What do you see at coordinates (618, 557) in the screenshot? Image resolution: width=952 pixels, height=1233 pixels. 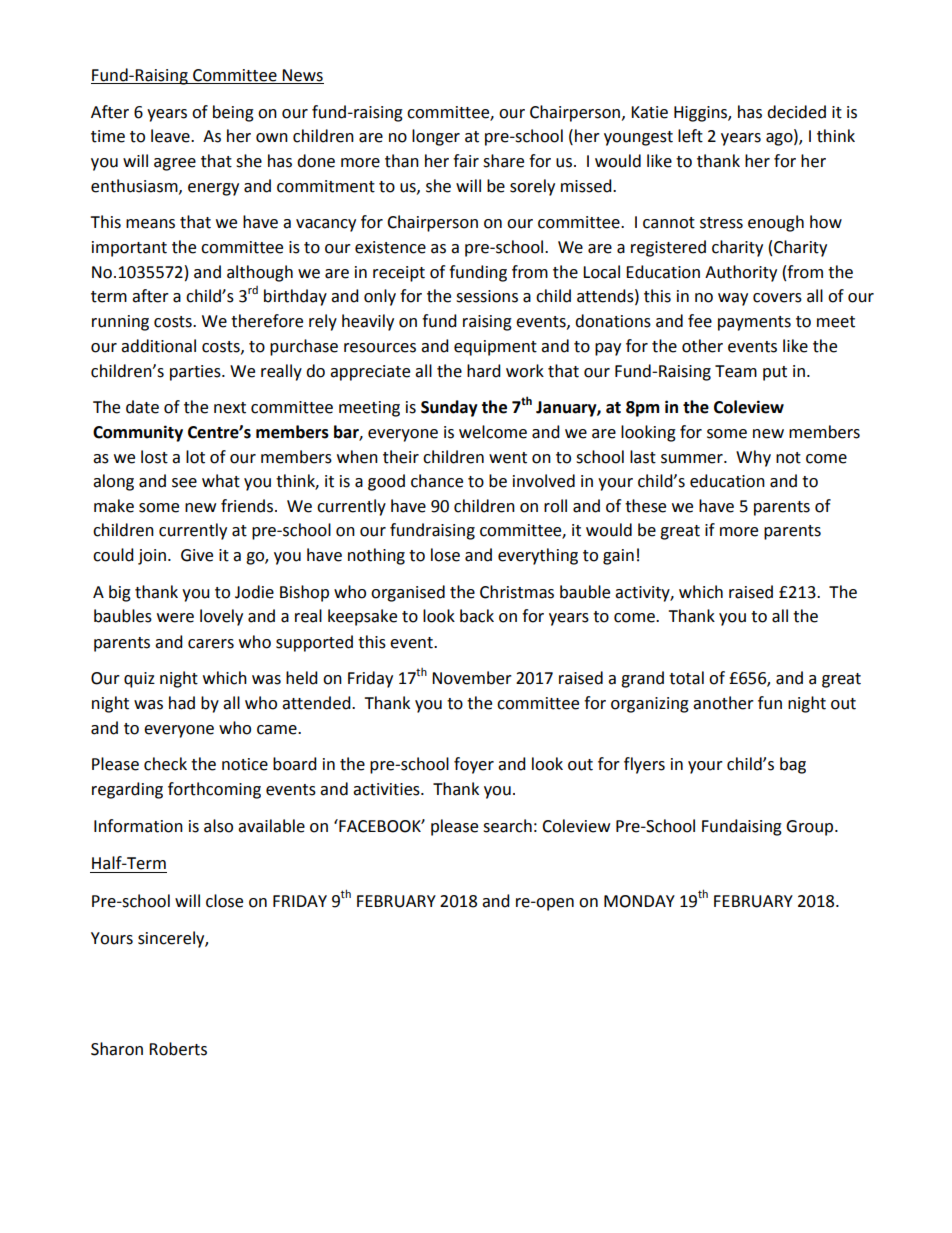 I see `gain` at bounding box center [618, 557].
